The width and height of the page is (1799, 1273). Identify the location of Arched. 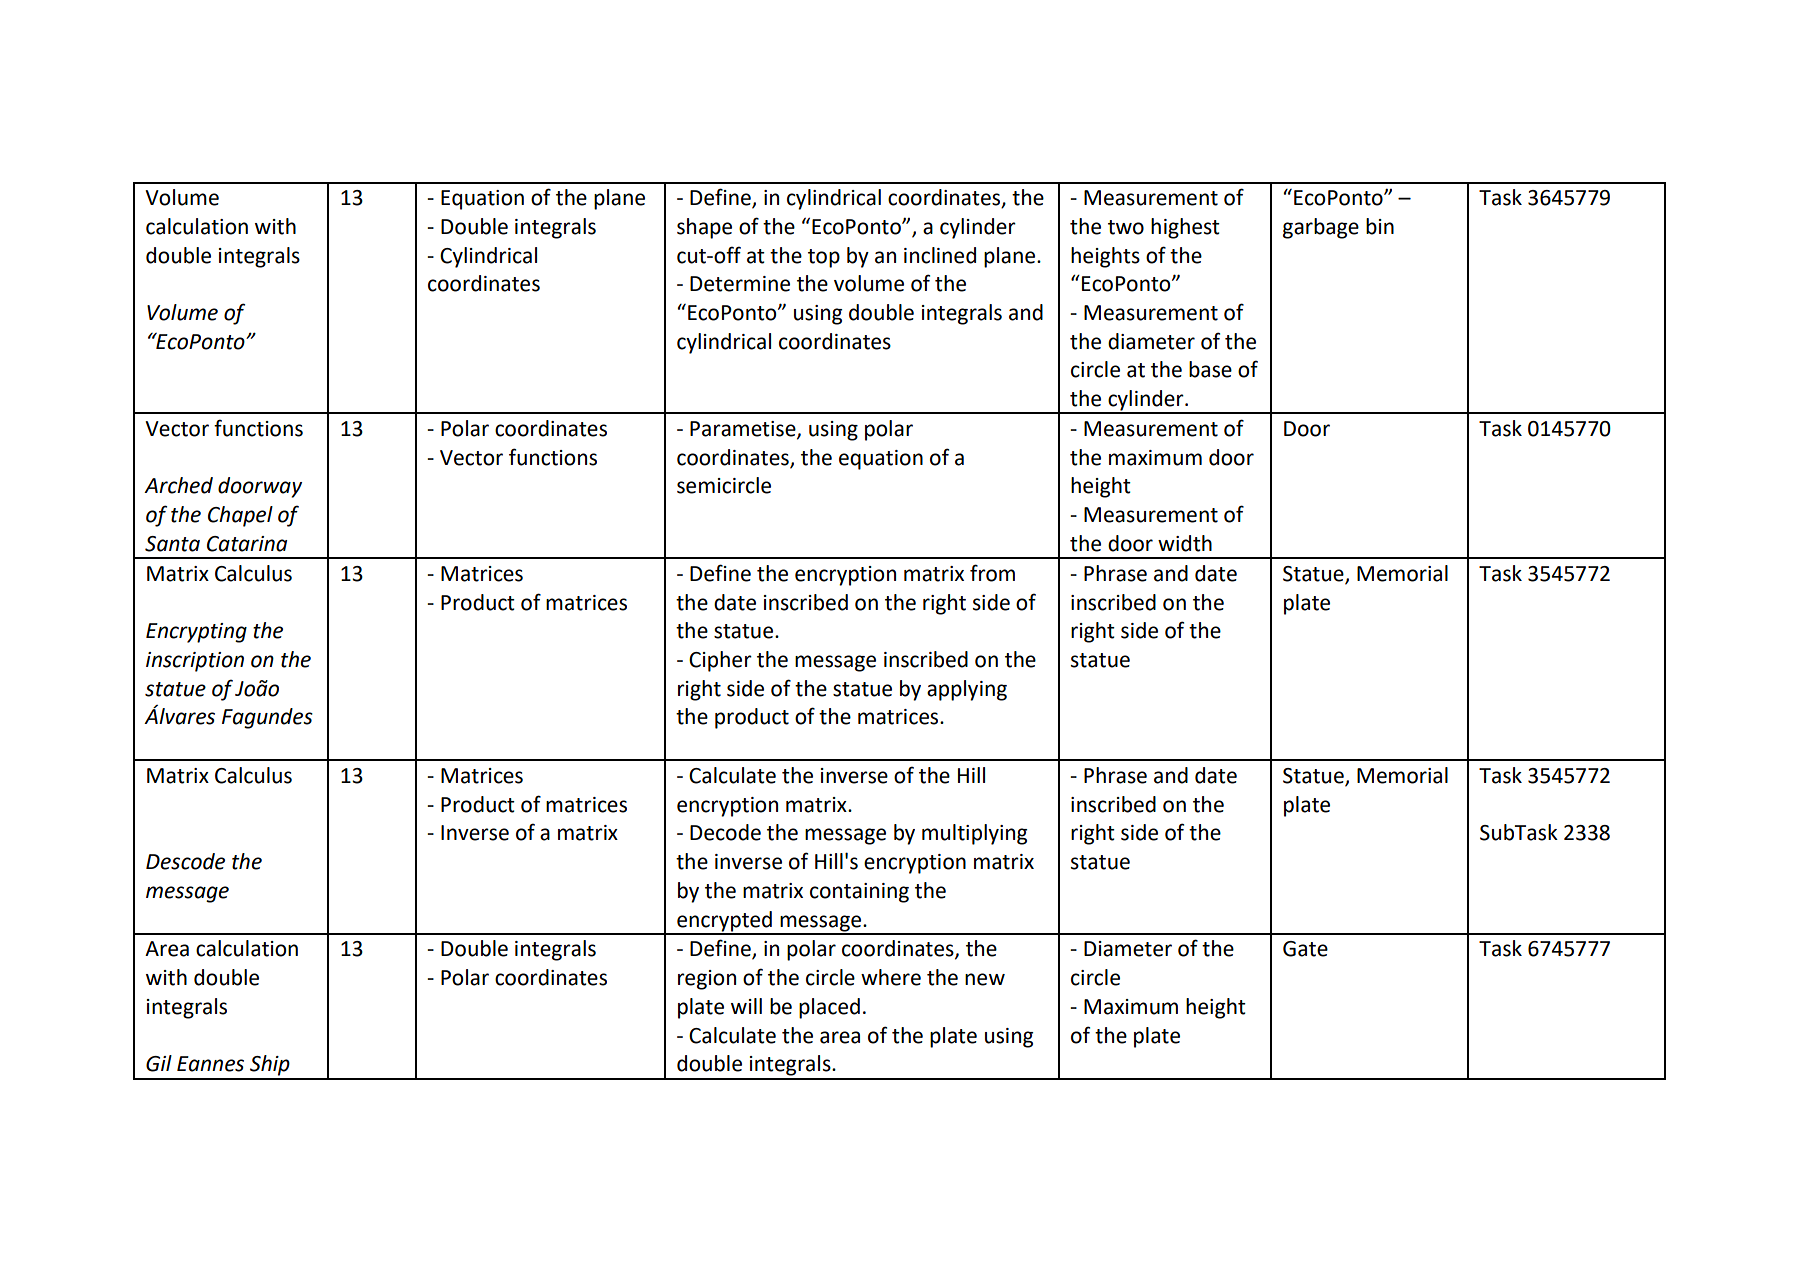
(178, 485).
